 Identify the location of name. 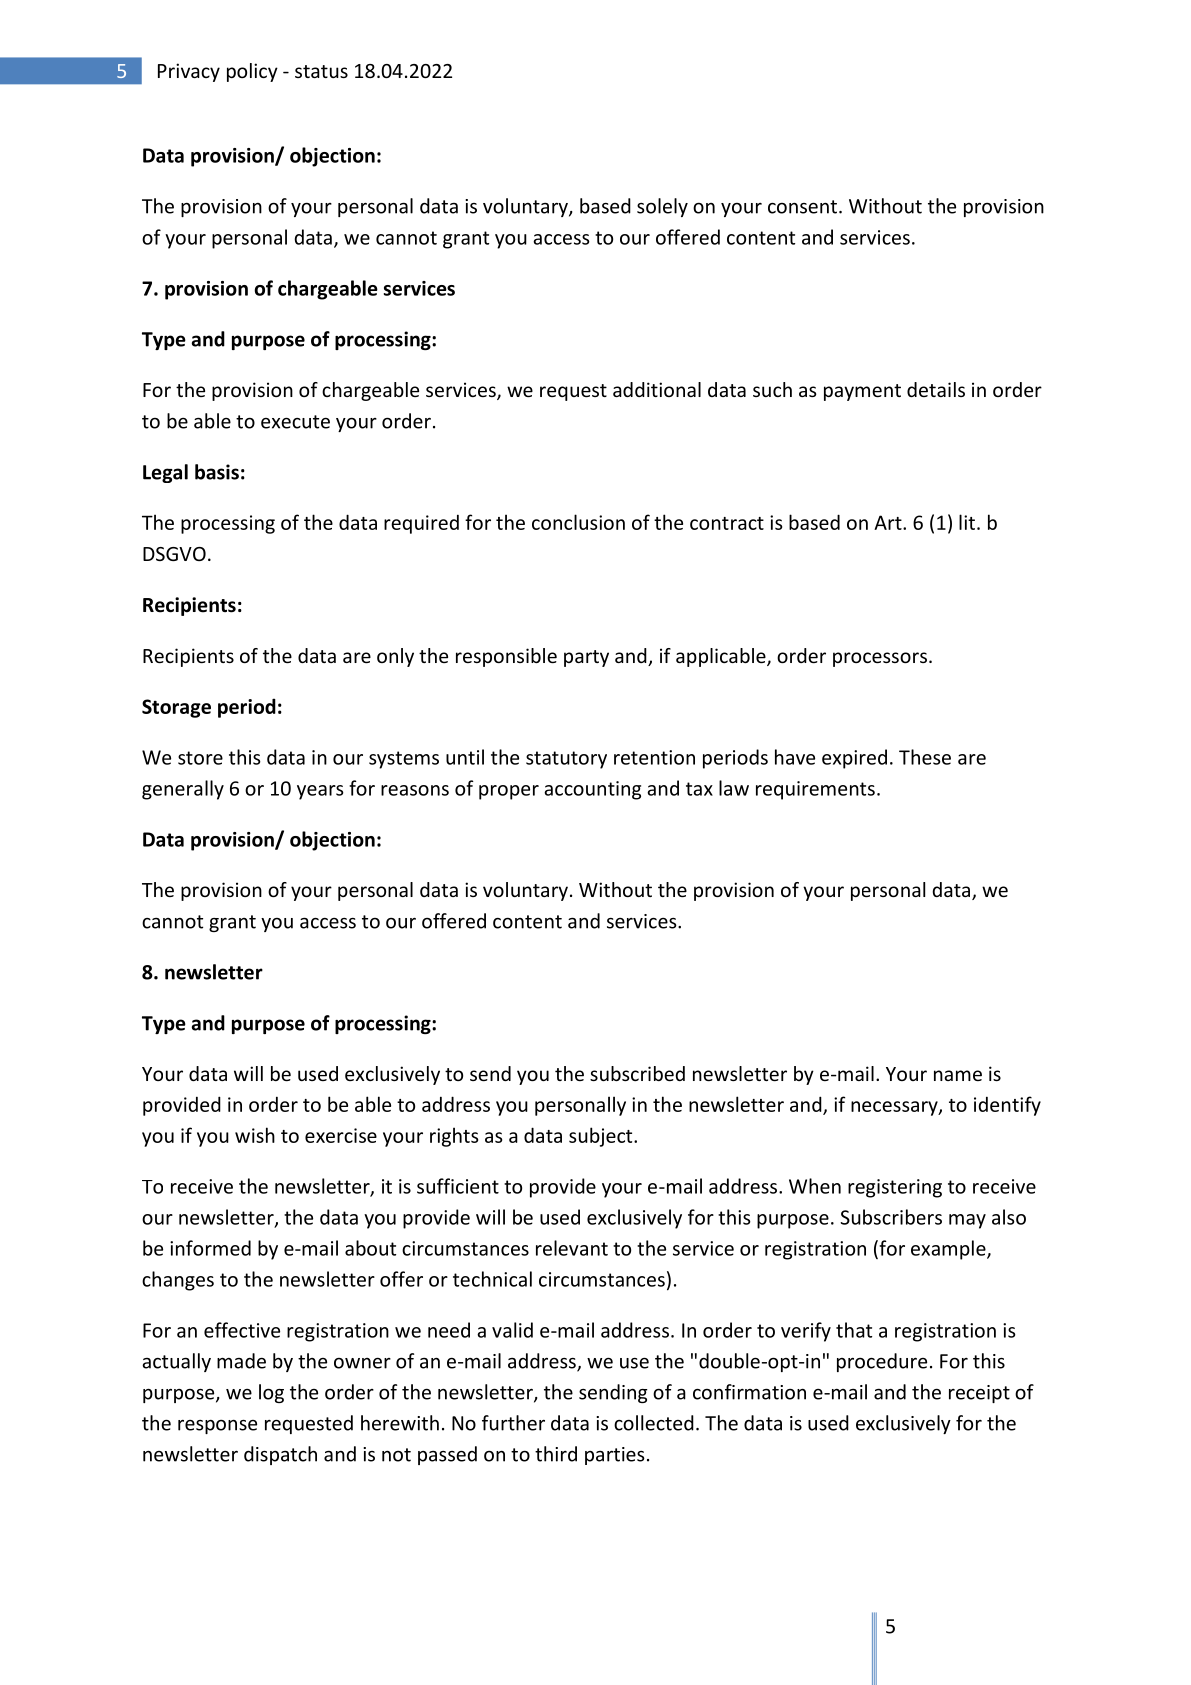
(958, 1075).
